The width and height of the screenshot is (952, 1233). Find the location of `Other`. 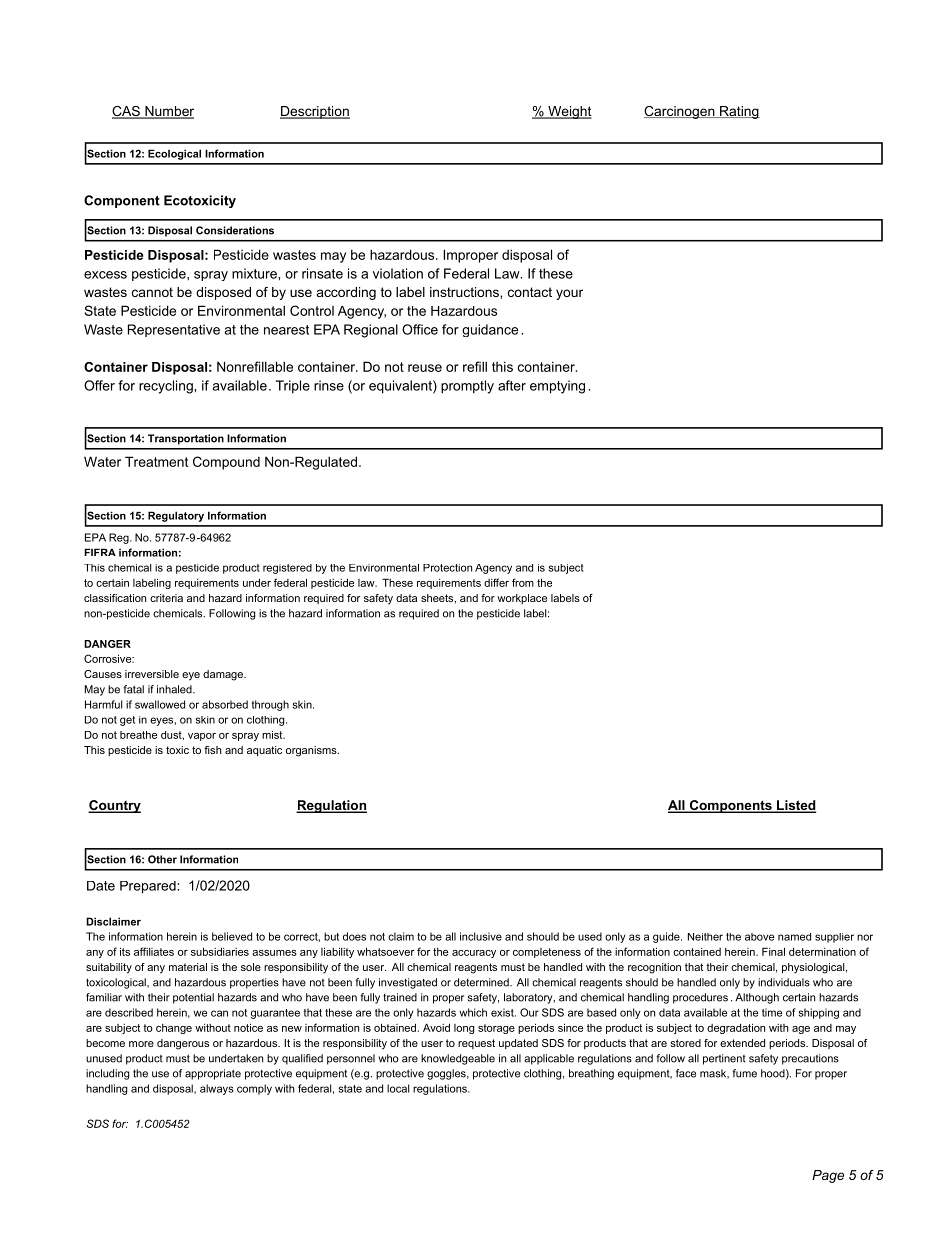

Other is located at coordinates (162, 859).
